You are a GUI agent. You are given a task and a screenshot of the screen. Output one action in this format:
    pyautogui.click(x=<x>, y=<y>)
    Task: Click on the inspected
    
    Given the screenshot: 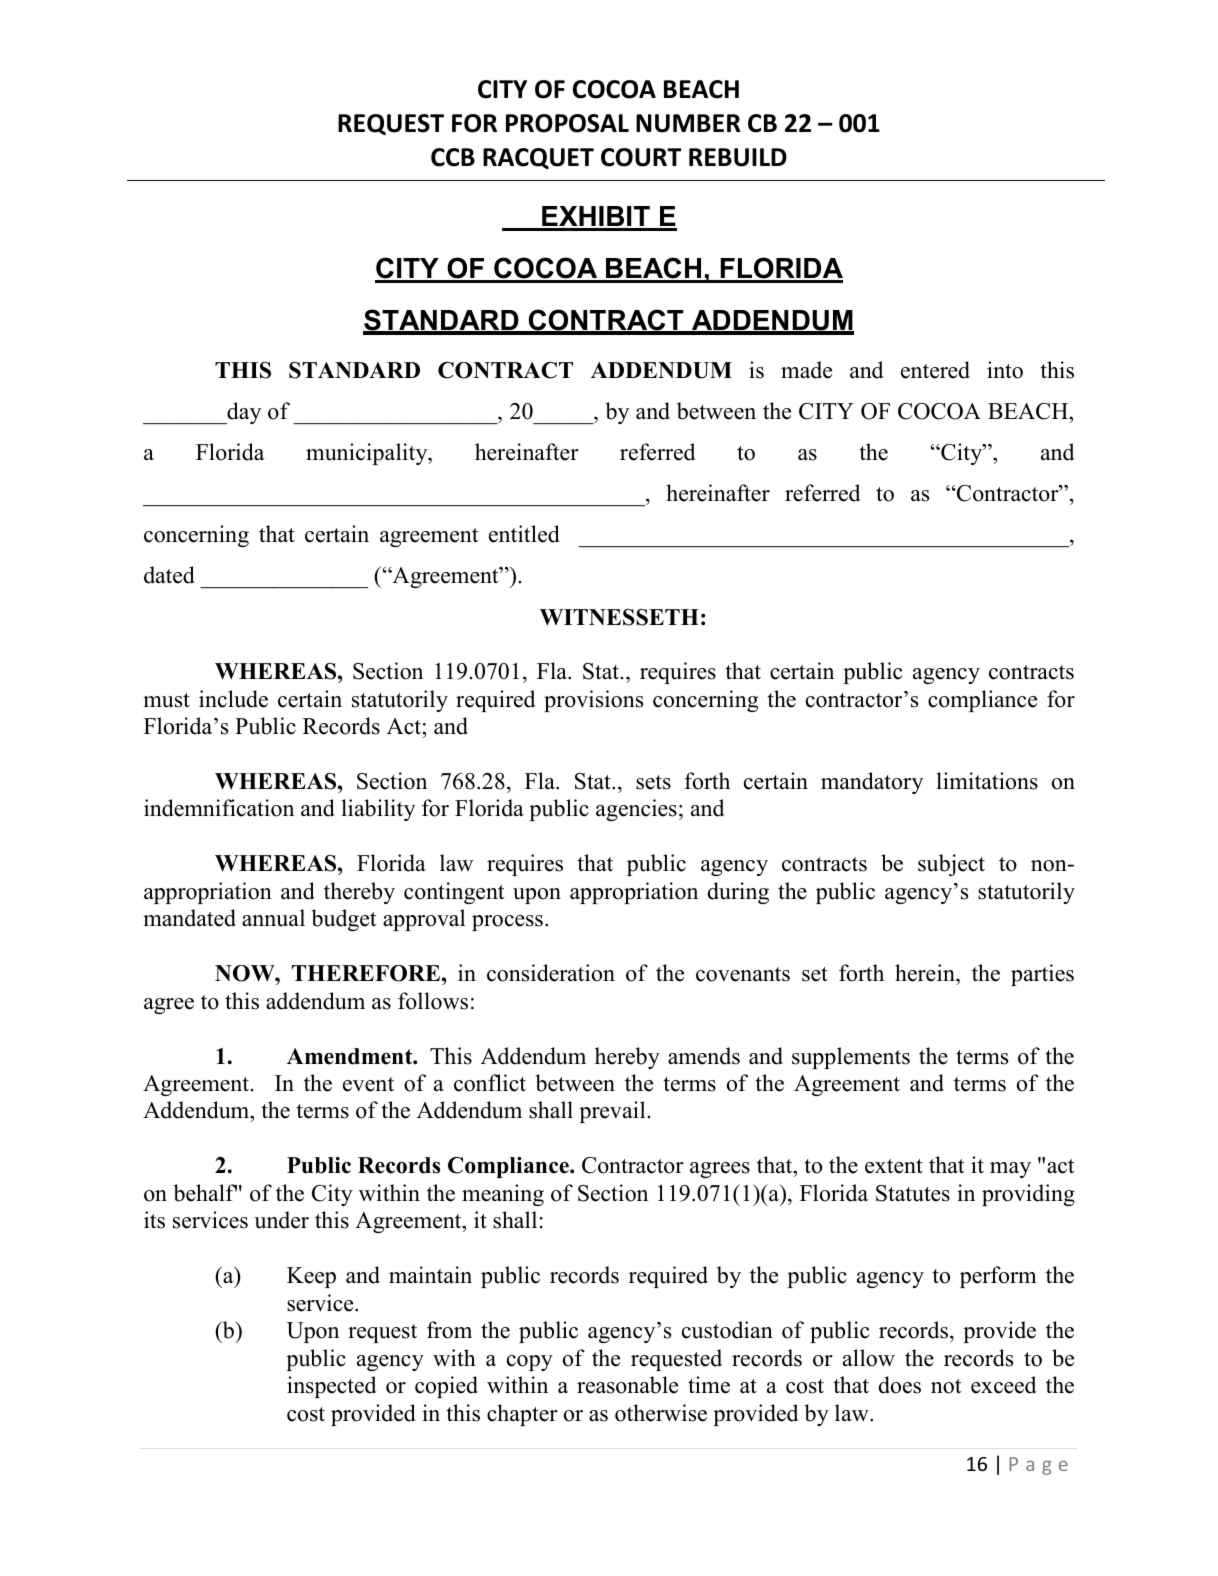 What is the action you would take?
    pyautogui.click(x=331, y=1387)
